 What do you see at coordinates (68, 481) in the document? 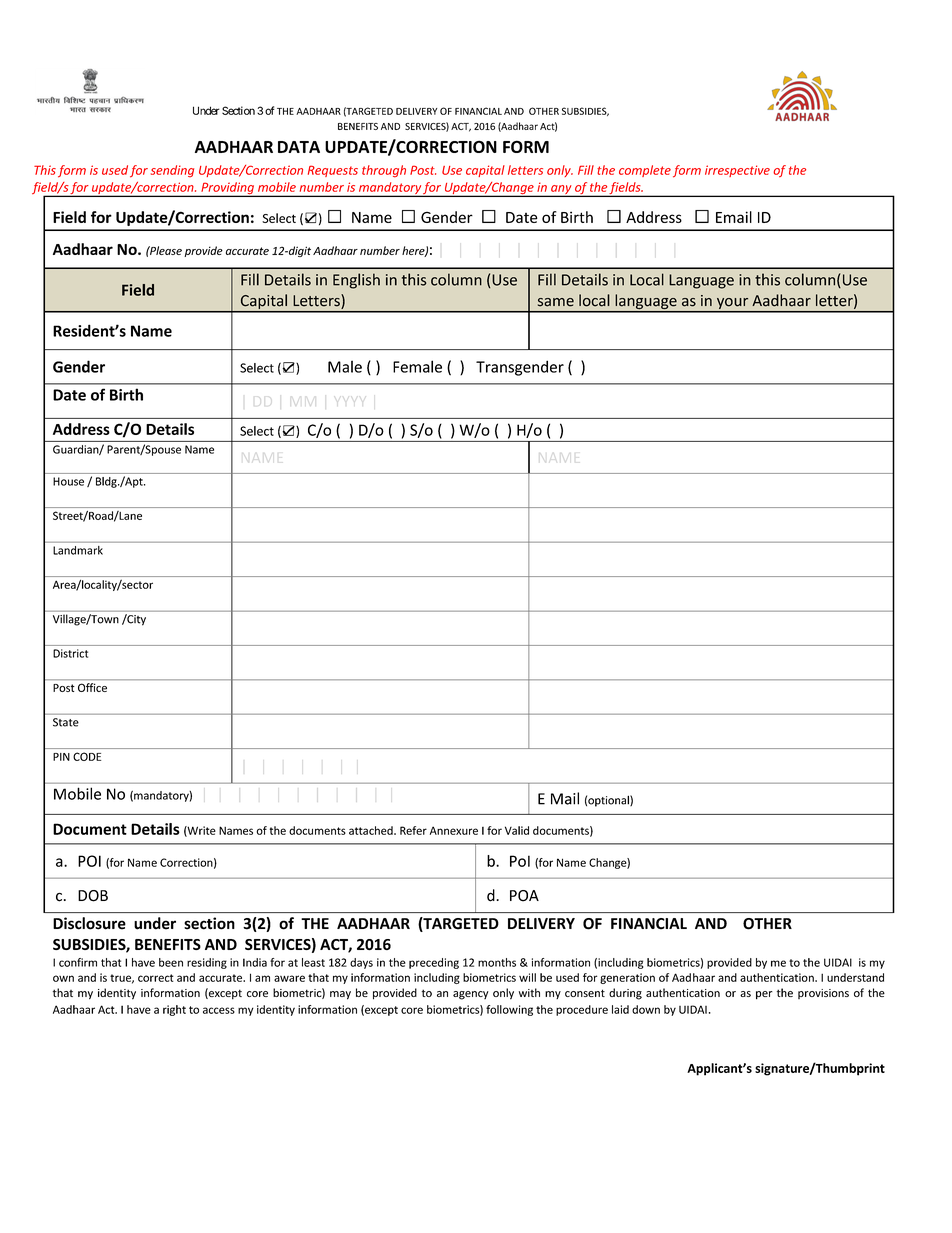
I see `House` at bounding box center [68, 481].
